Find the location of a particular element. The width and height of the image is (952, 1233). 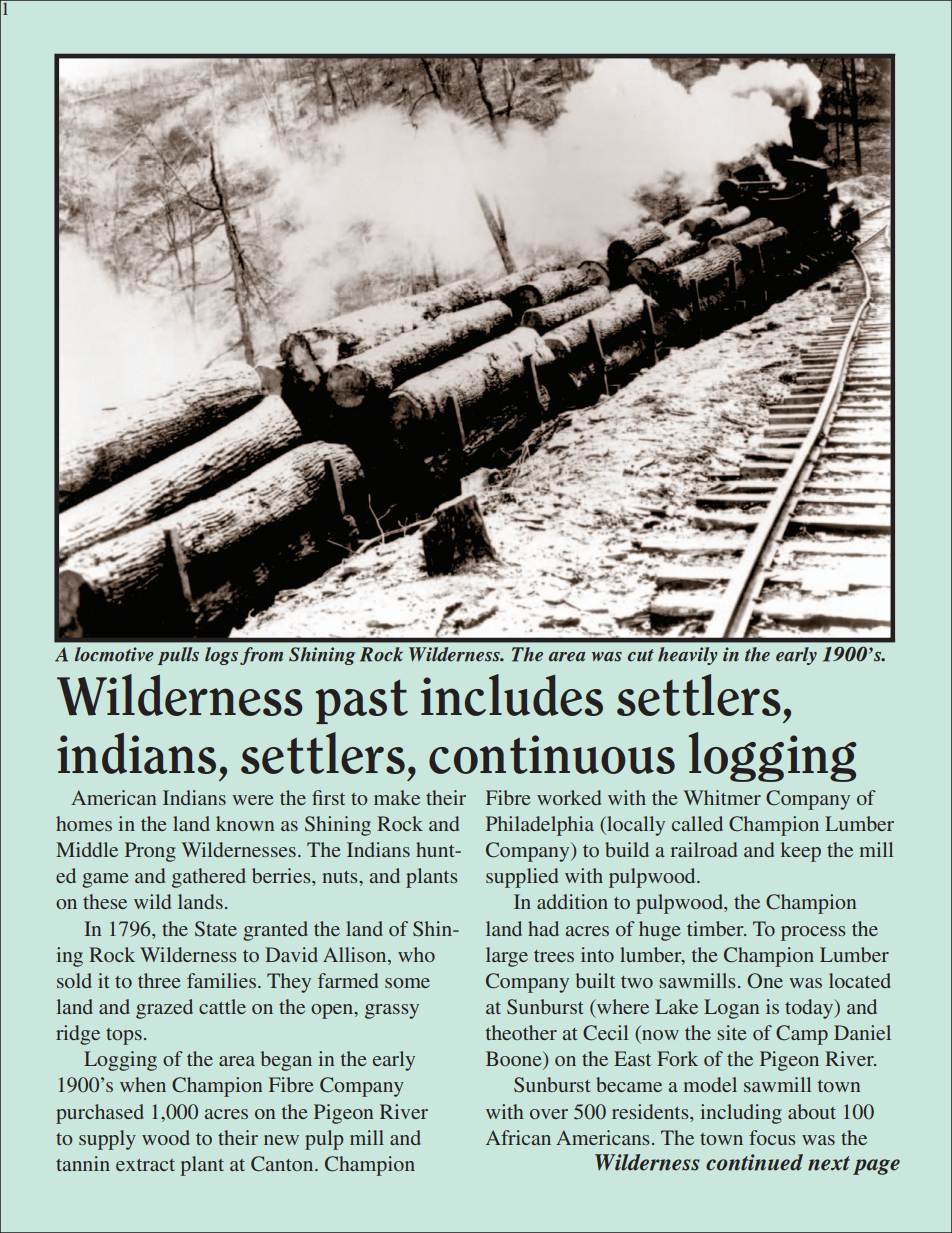

Prong is located at coordinates (150, 852).
